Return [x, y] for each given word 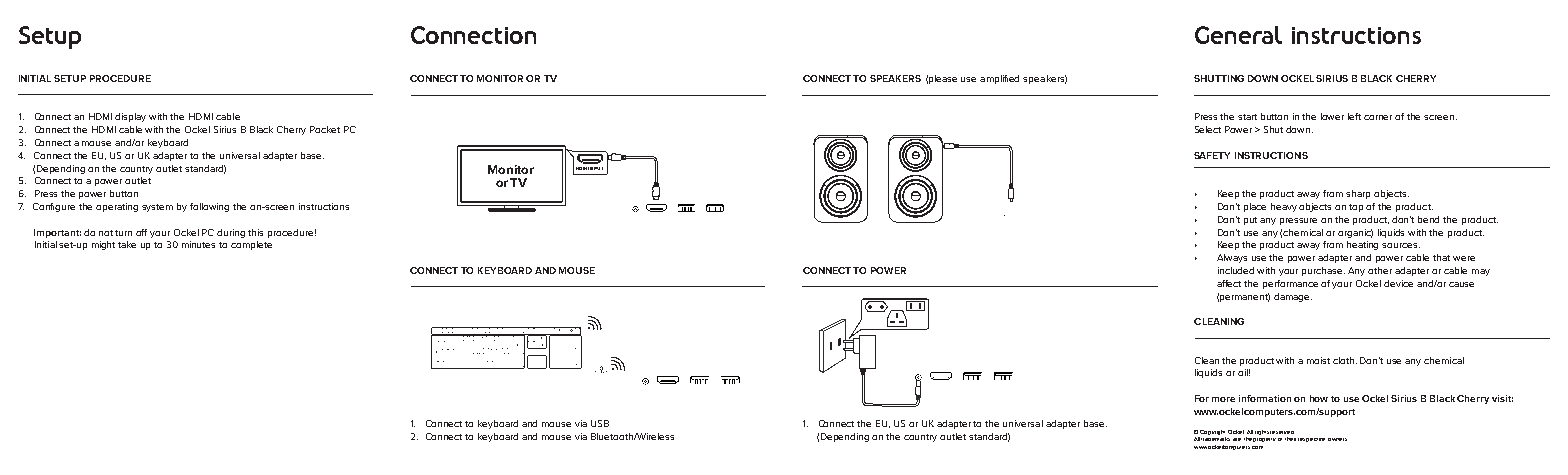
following [209, 207]
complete [251, 245]
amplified [999, 79]
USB [600, 423]
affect [1229, 283]
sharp [1358, 194]
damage [1293, 297]
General [1238, 35]
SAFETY [1212, 155]
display [130, 117]
